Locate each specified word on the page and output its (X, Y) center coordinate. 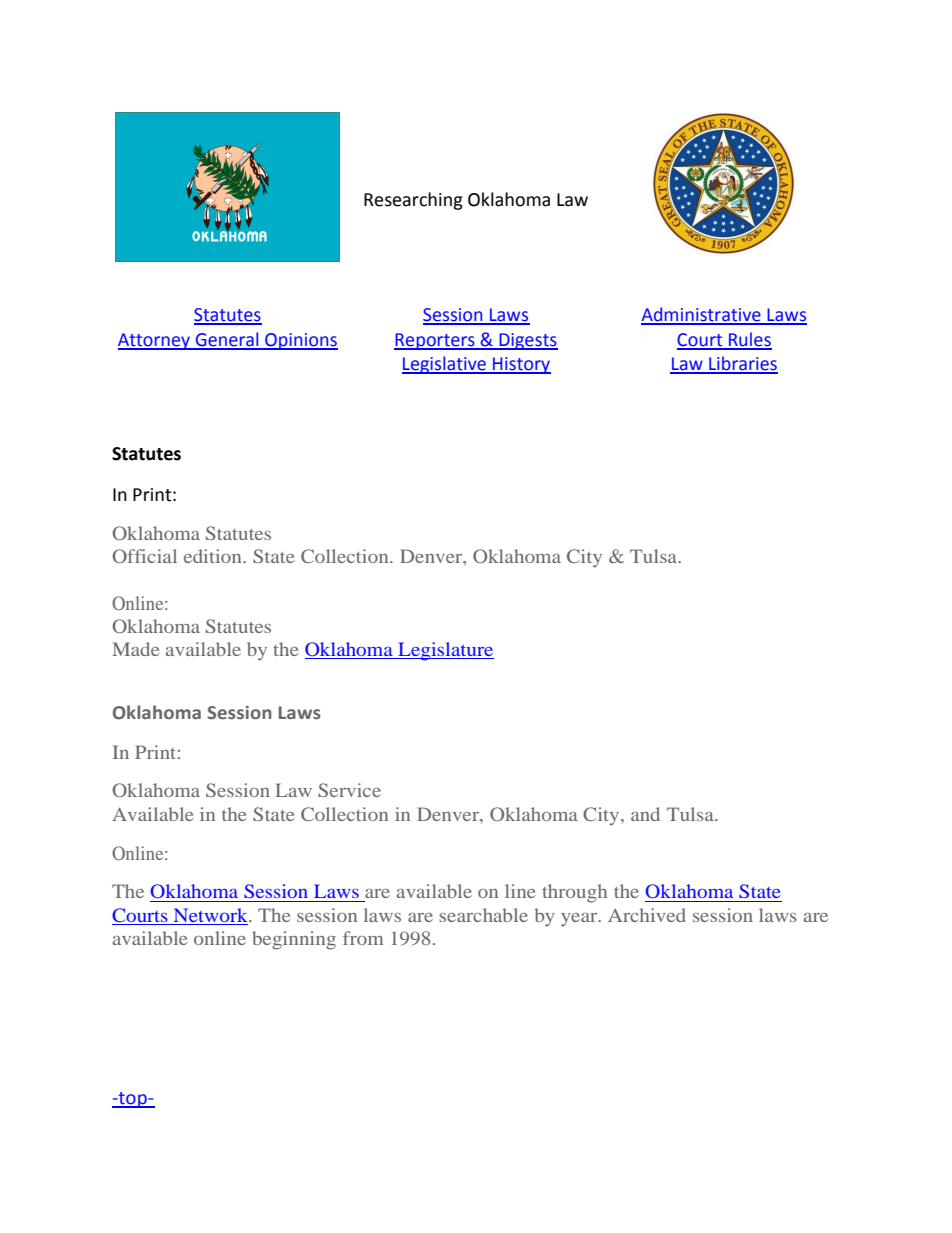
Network (212, 915)
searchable (483, 915)
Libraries (742, 364)
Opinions (300, 341)
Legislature (445, 651)
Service (349, 790)
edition (214, 556)
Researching (413, 201)
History (521, 365)
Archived (647, 915)
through (574, 893)
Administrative (702, 315)
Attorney (155, 341)
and (645, 814)
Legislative (445, 365)
